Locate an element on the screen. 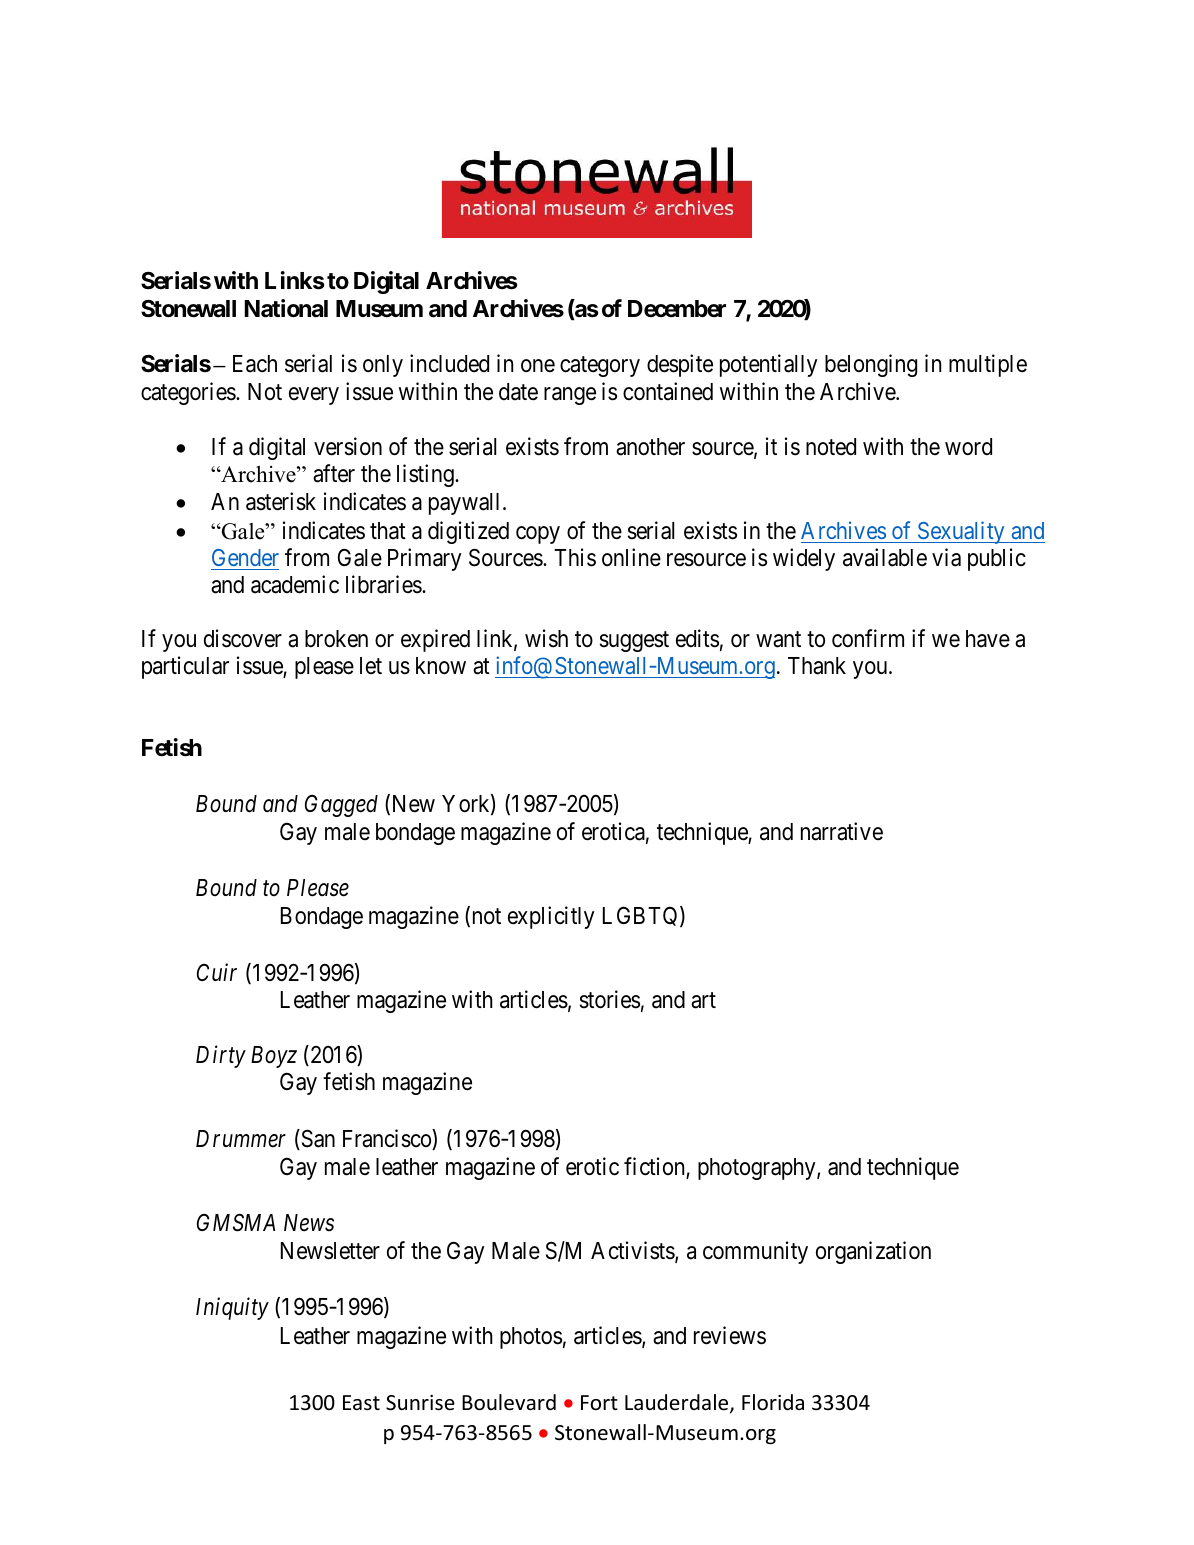  East is located at coordinates (361, 1402).
